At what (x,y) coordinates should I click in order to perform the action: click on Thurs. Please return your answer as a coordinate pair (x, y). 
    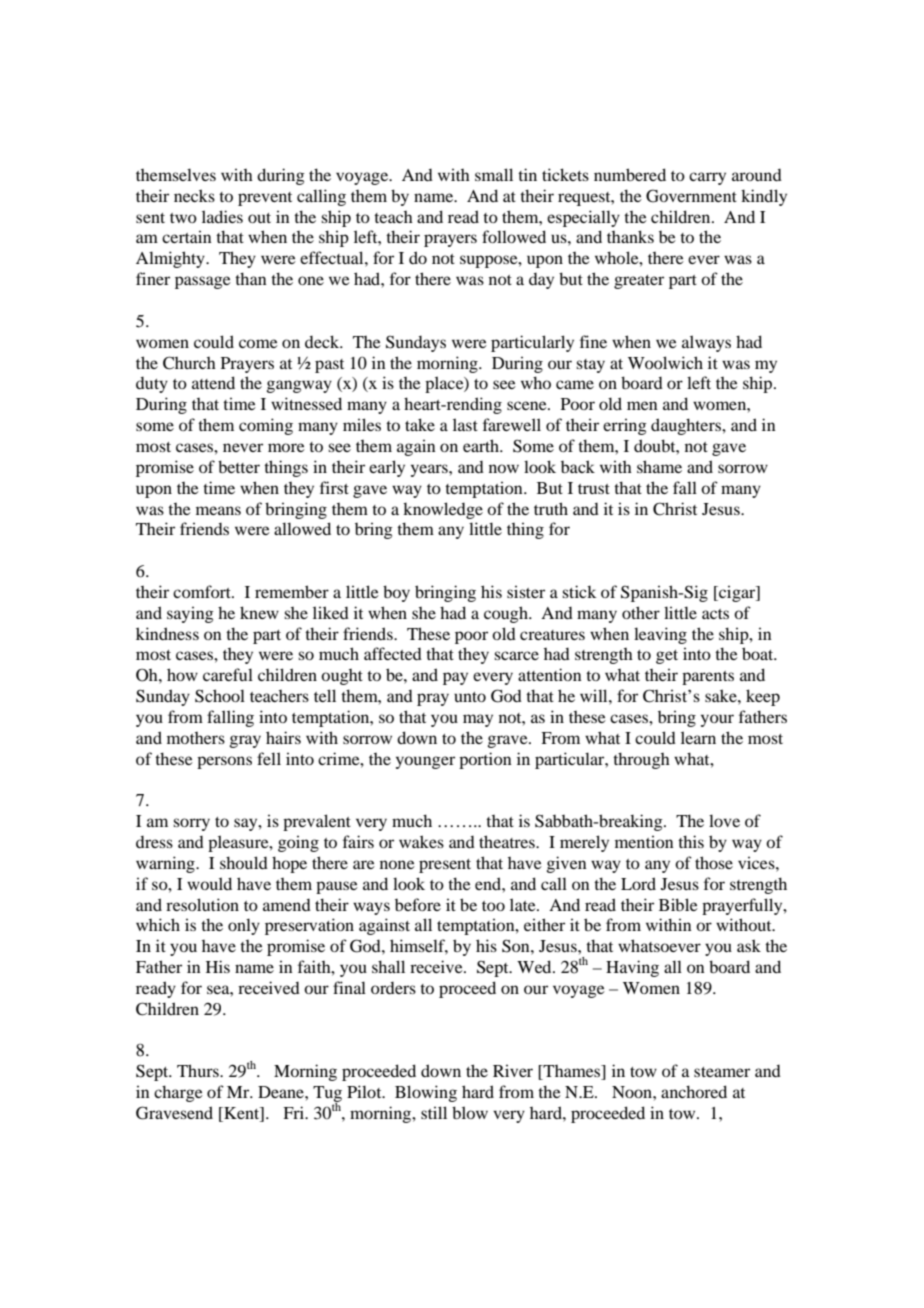
    Looking at the image, I should click on (199, 1070).
